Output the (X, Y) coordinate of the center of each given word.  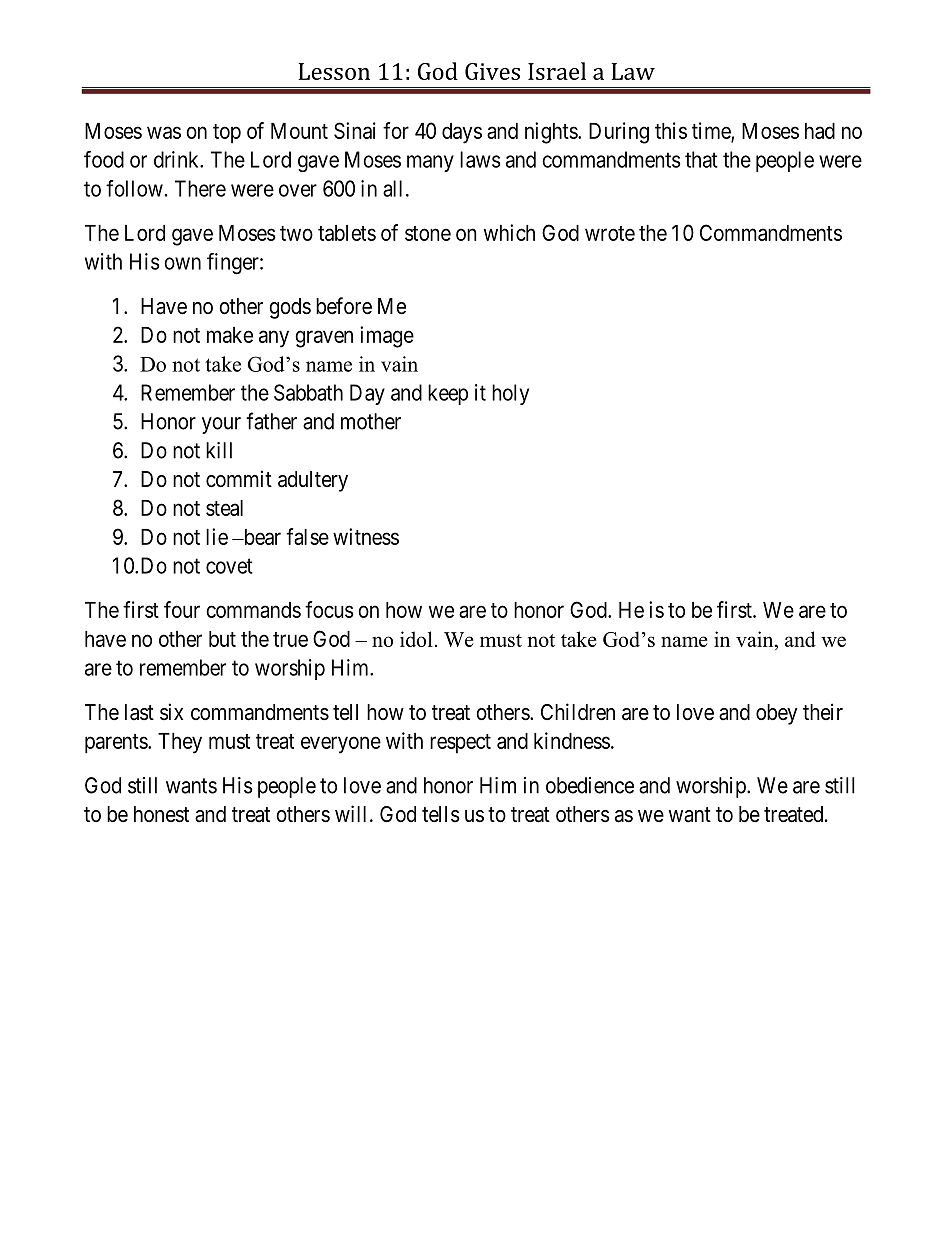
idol (416, 639)
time (712, 131)
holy (510, 394)
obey (777, 714)
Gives (492, 71)
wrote (610, 233)
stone (428, 233)
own (182, 263)
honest (161, 814)
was (164, 132)
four (182, 609)
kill (219, 450)
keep (448, 394)
